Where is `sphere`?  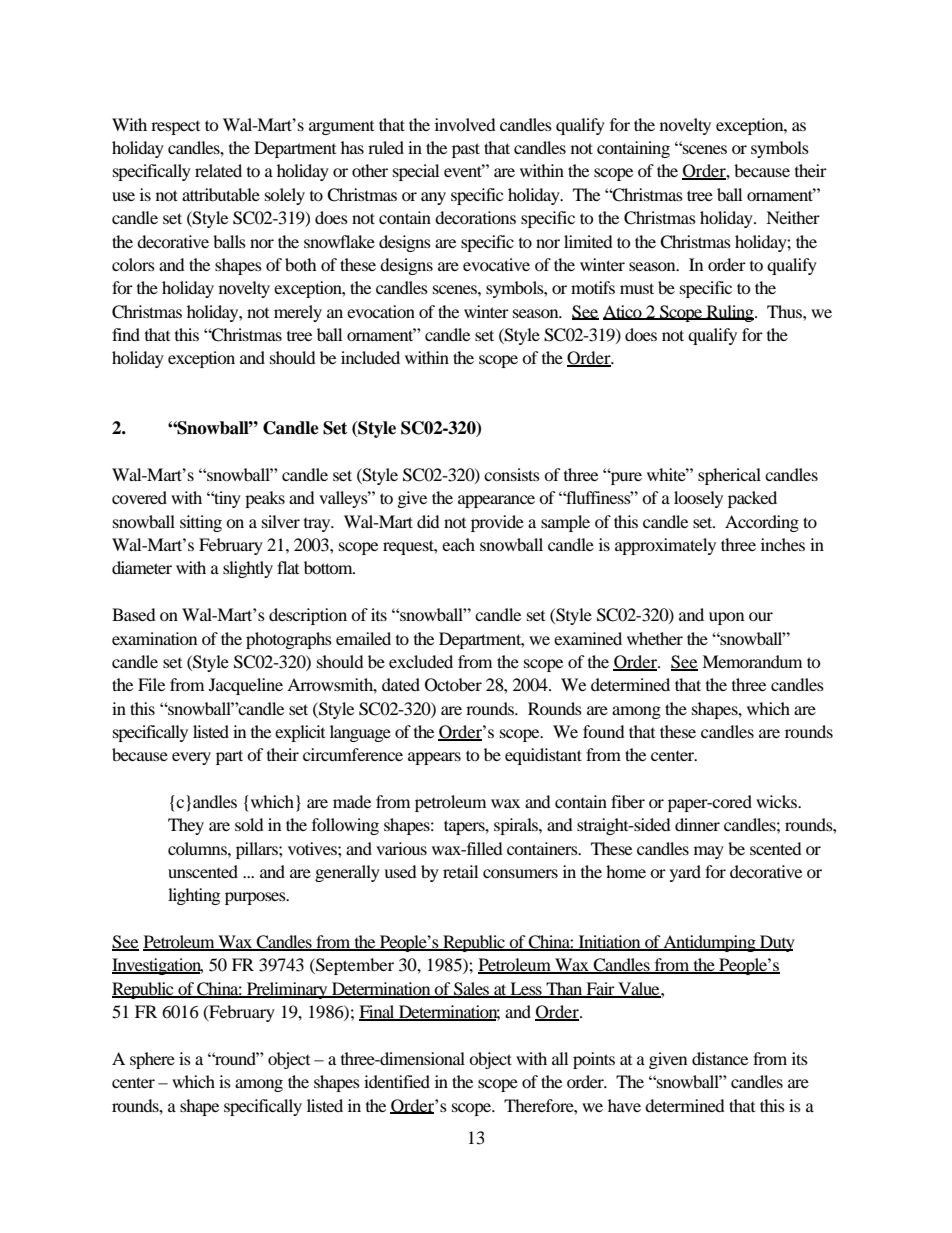 sphere is located at coordinates (152, 1060).
